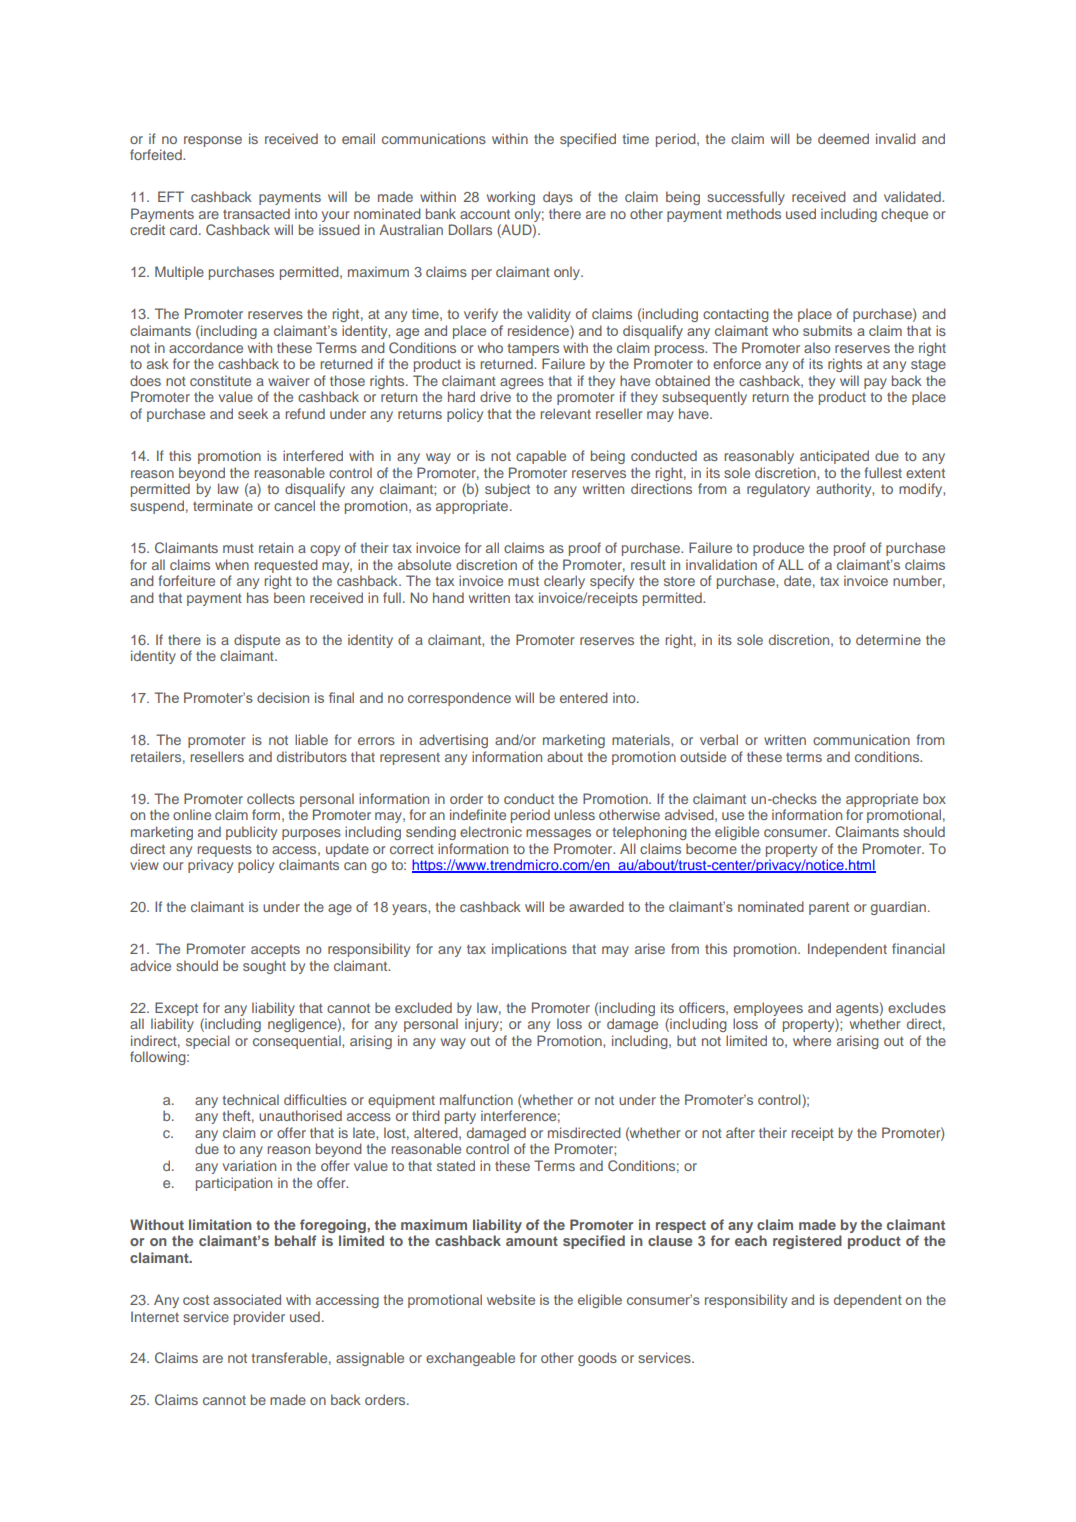 Image resolution: width=1076 pixels, height=1522 pixels. I want to click on when, so click(232, 564).
